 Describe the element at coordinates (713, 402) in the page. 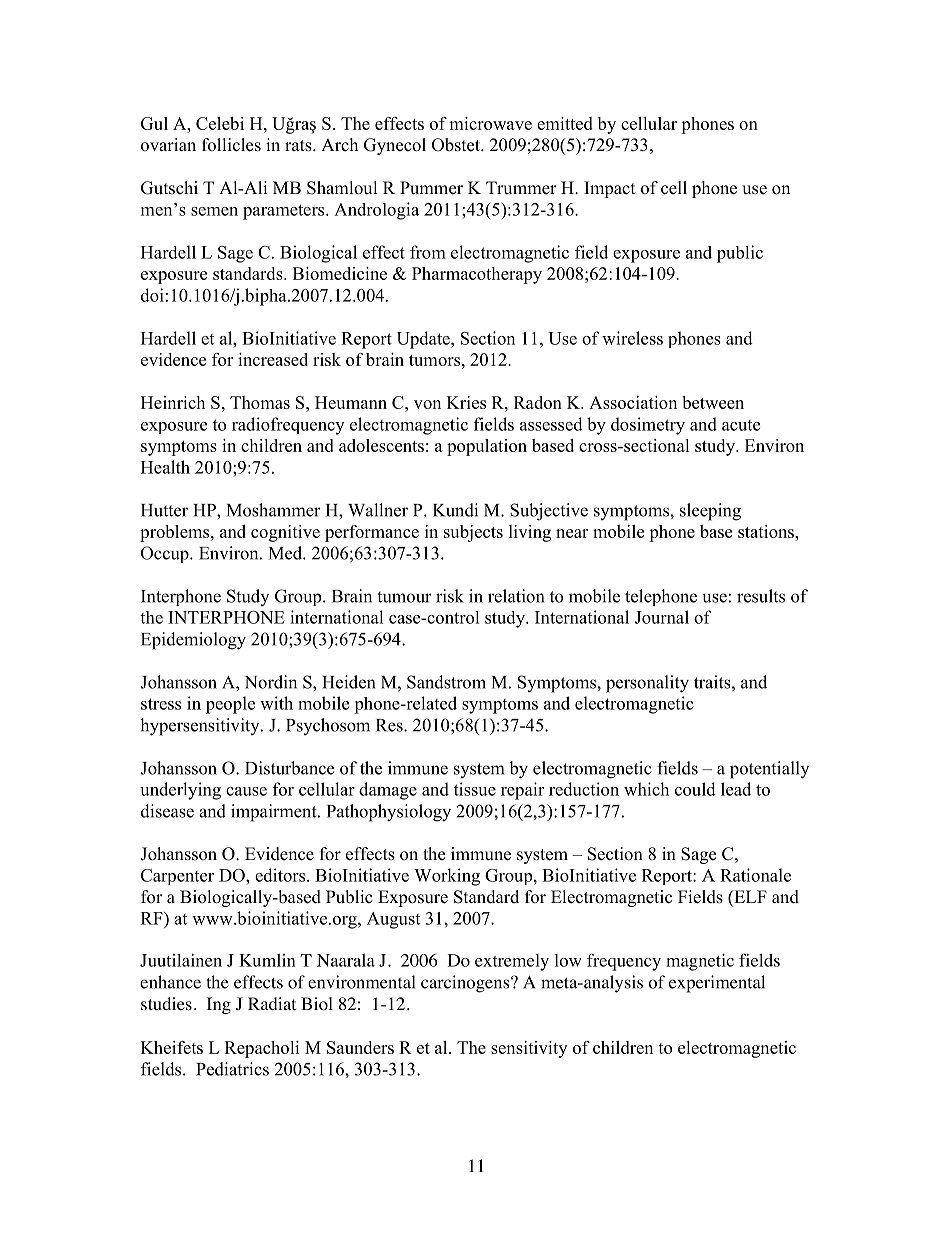

I see `between` at that location.
